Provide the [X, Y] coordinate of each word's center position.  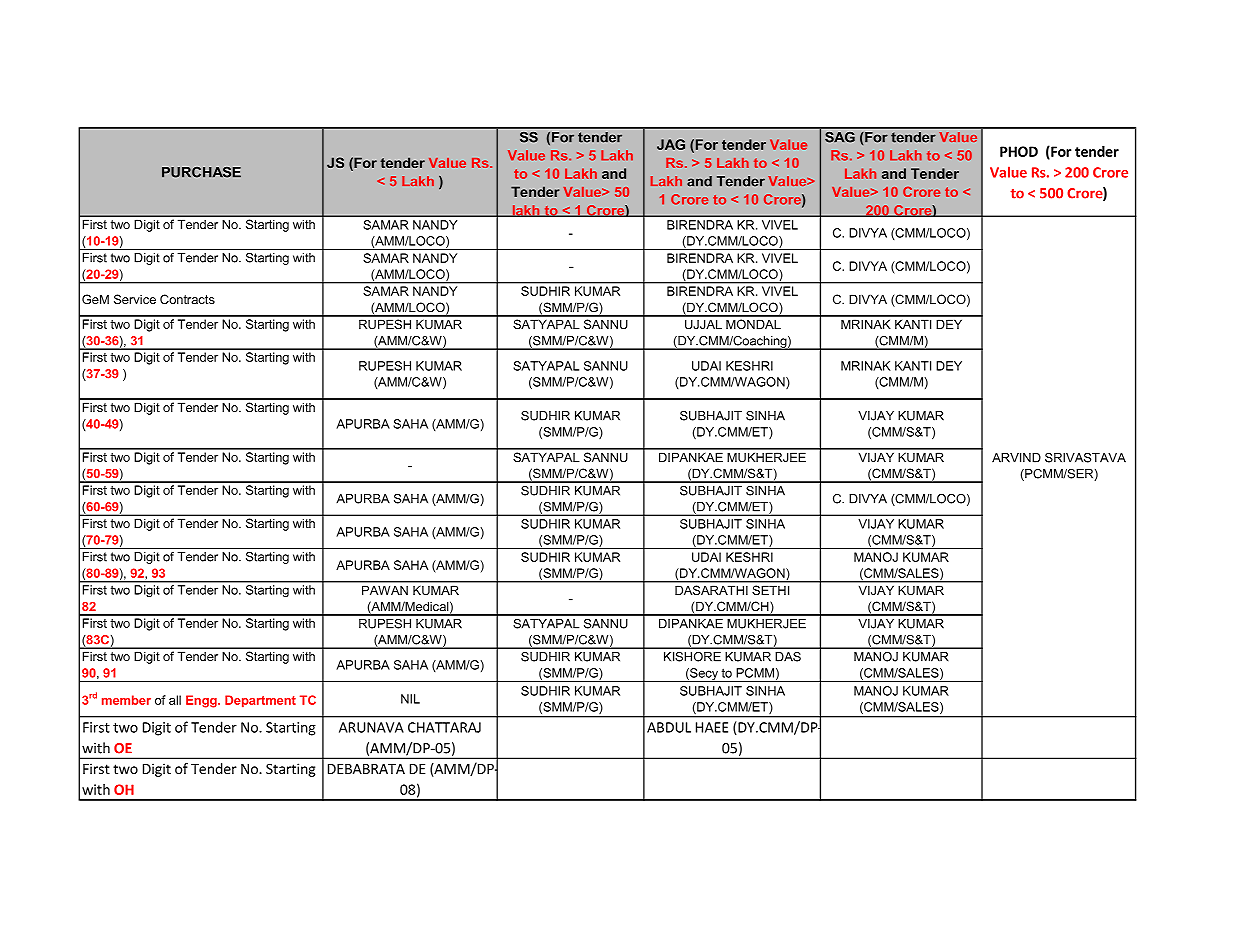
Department [260, 701]
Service [135, 299]
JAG [671, 144]
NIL [410, 699]
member [126, 700]
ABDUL [669, 727]
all [175, 700]
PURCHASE [201, 172]
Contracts [187, 299]
